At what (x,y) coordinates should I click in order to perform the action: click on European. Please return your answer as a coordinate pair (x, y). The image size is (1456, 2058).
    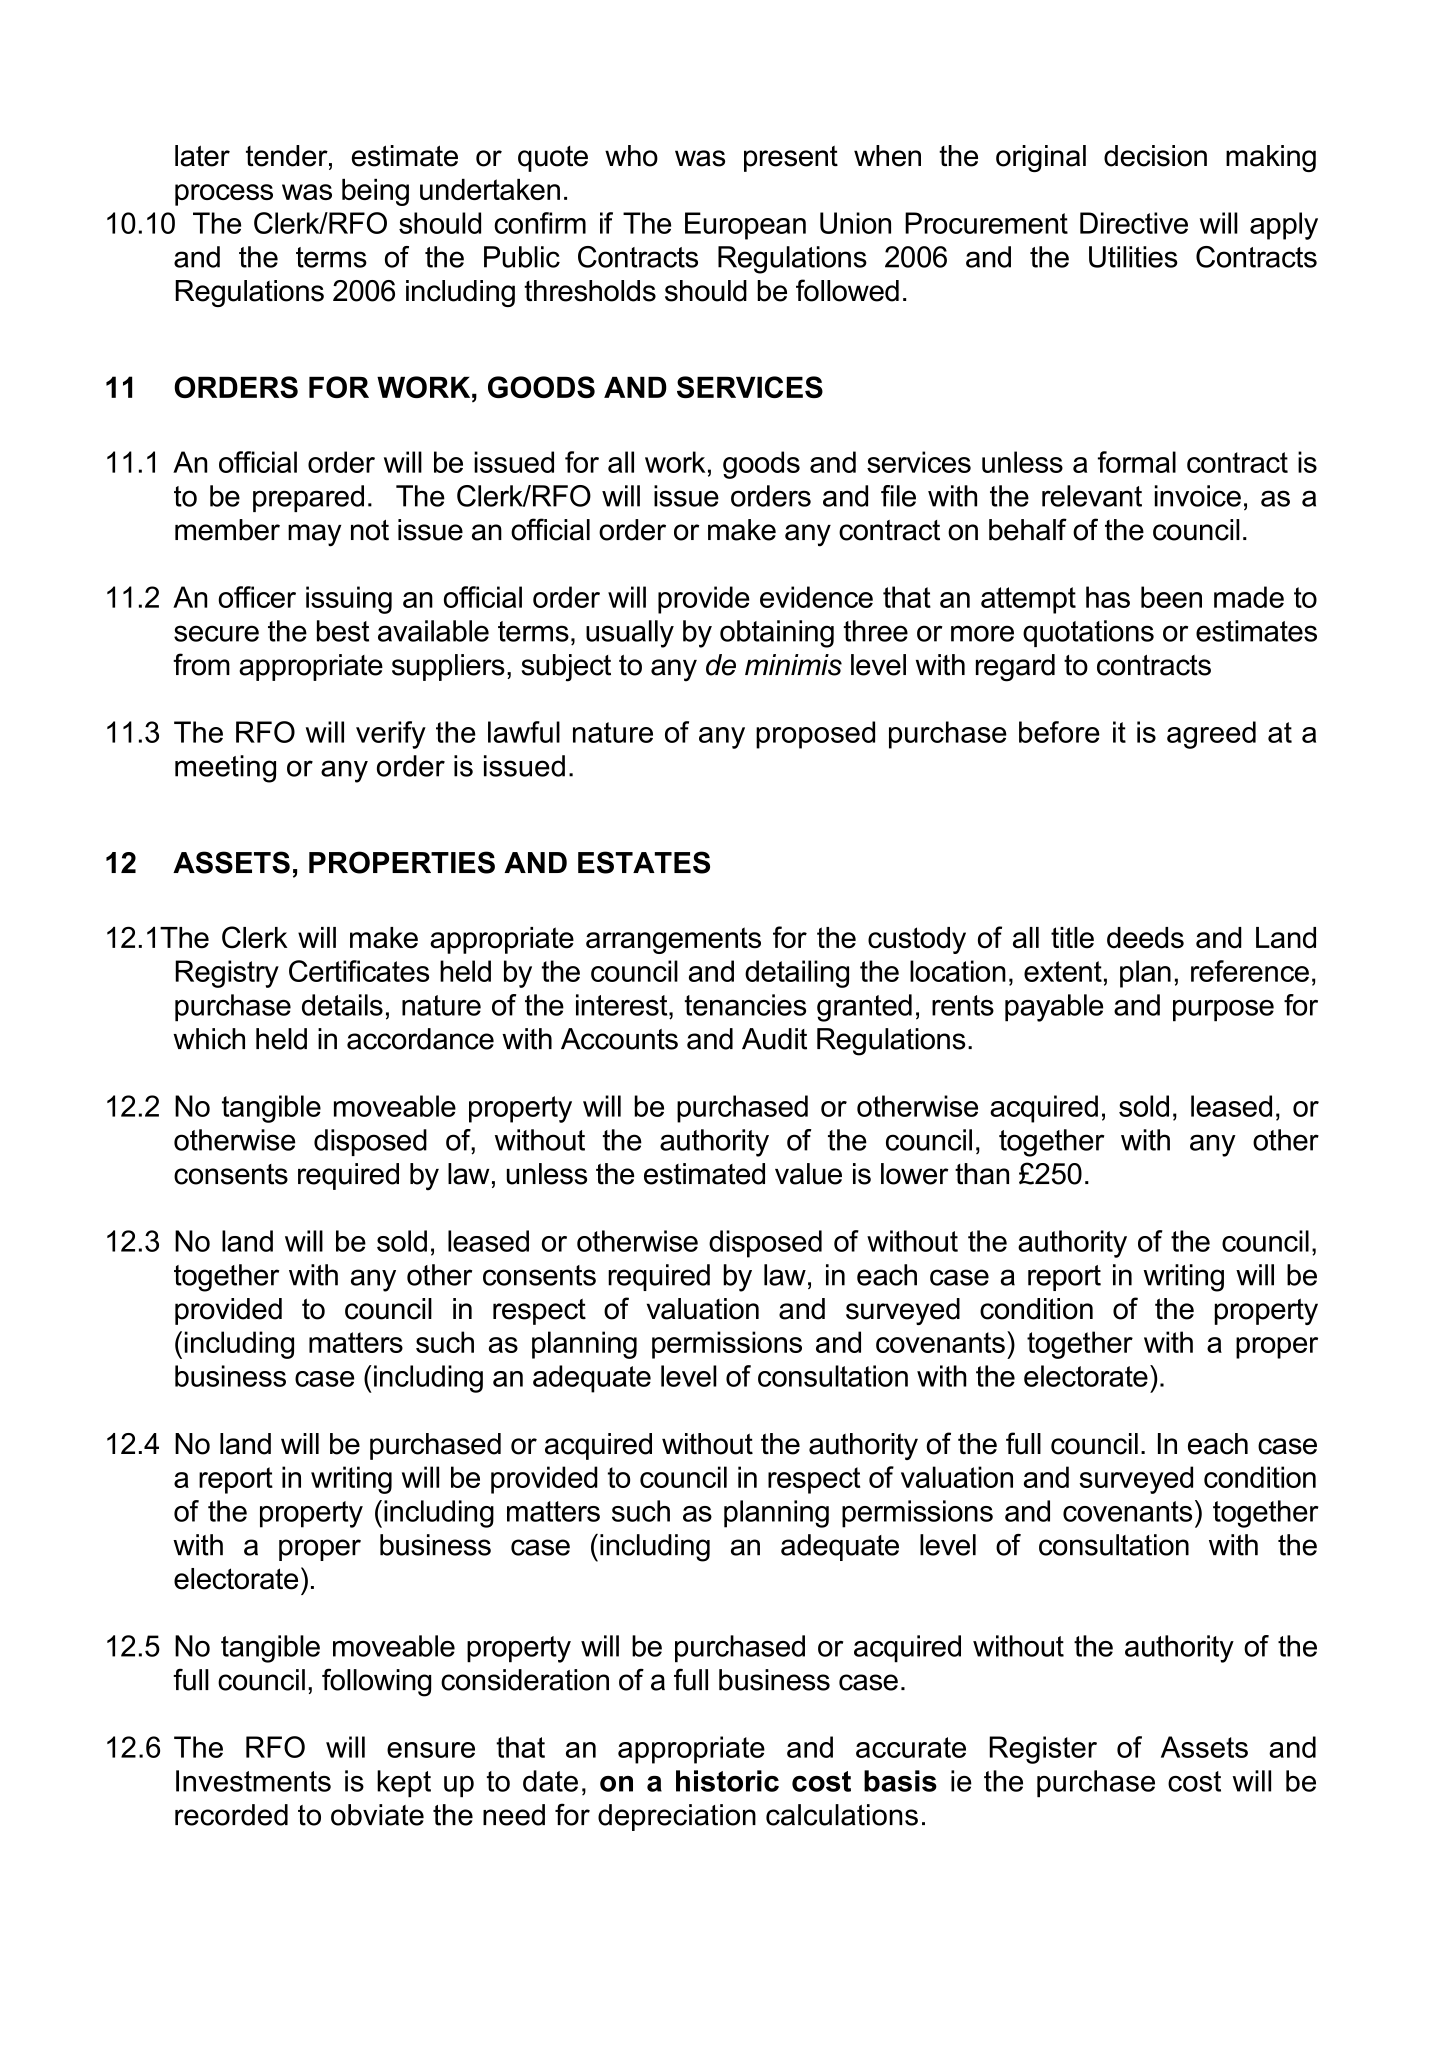
    Looking at the image, I should click on (745, 226).
